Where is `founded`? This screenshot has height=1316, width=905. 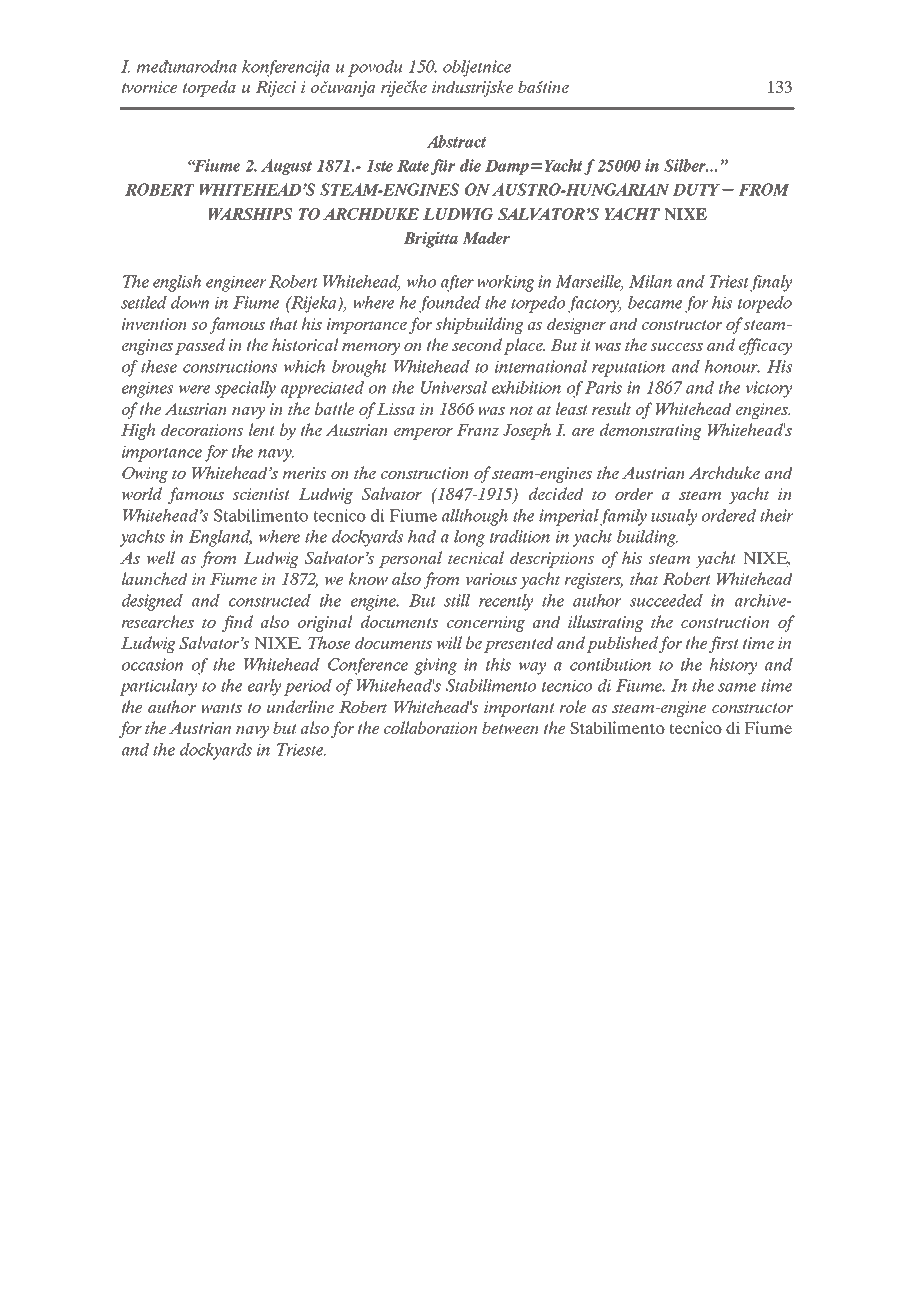 founded is located at coordinates (450, 304).
